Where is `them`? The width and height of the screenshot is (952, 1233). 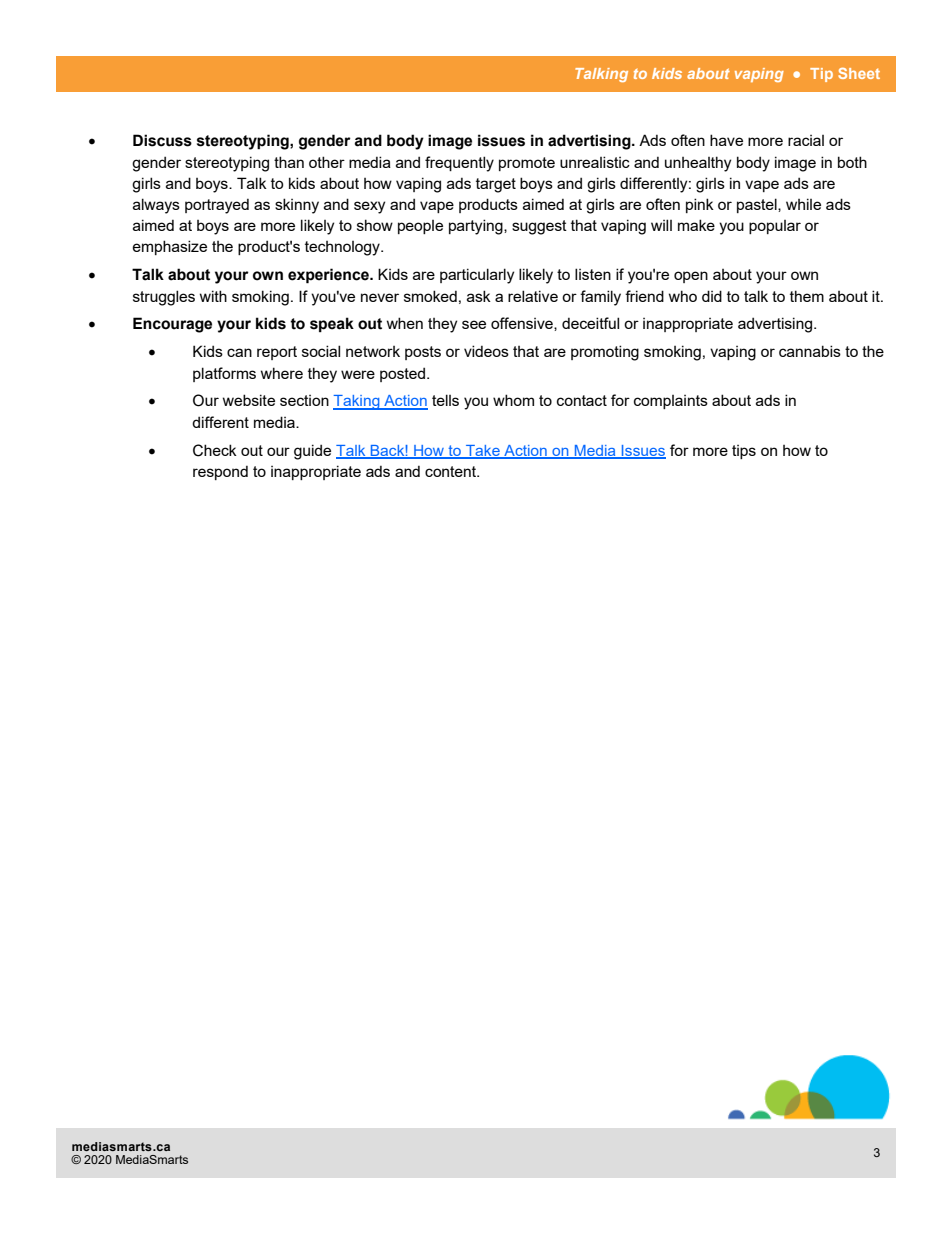 them is located at coordinates (807, 296).
